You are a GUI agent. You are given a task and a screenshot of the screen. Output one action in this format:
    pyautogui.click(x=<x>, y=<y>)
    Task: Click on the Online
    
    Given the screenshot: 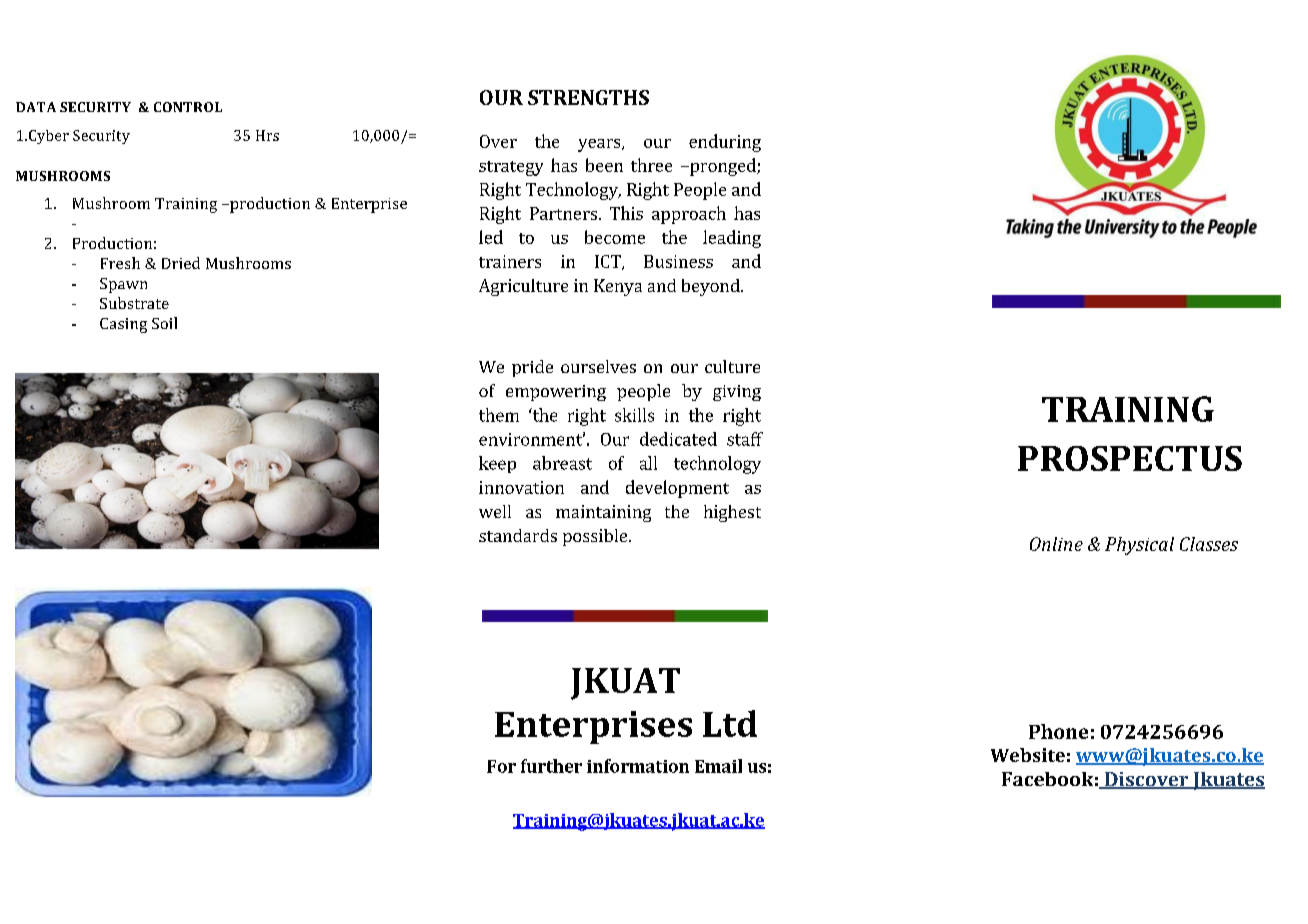 What is the action you would take?
    pyautogui.click(x=1056, y=544)
